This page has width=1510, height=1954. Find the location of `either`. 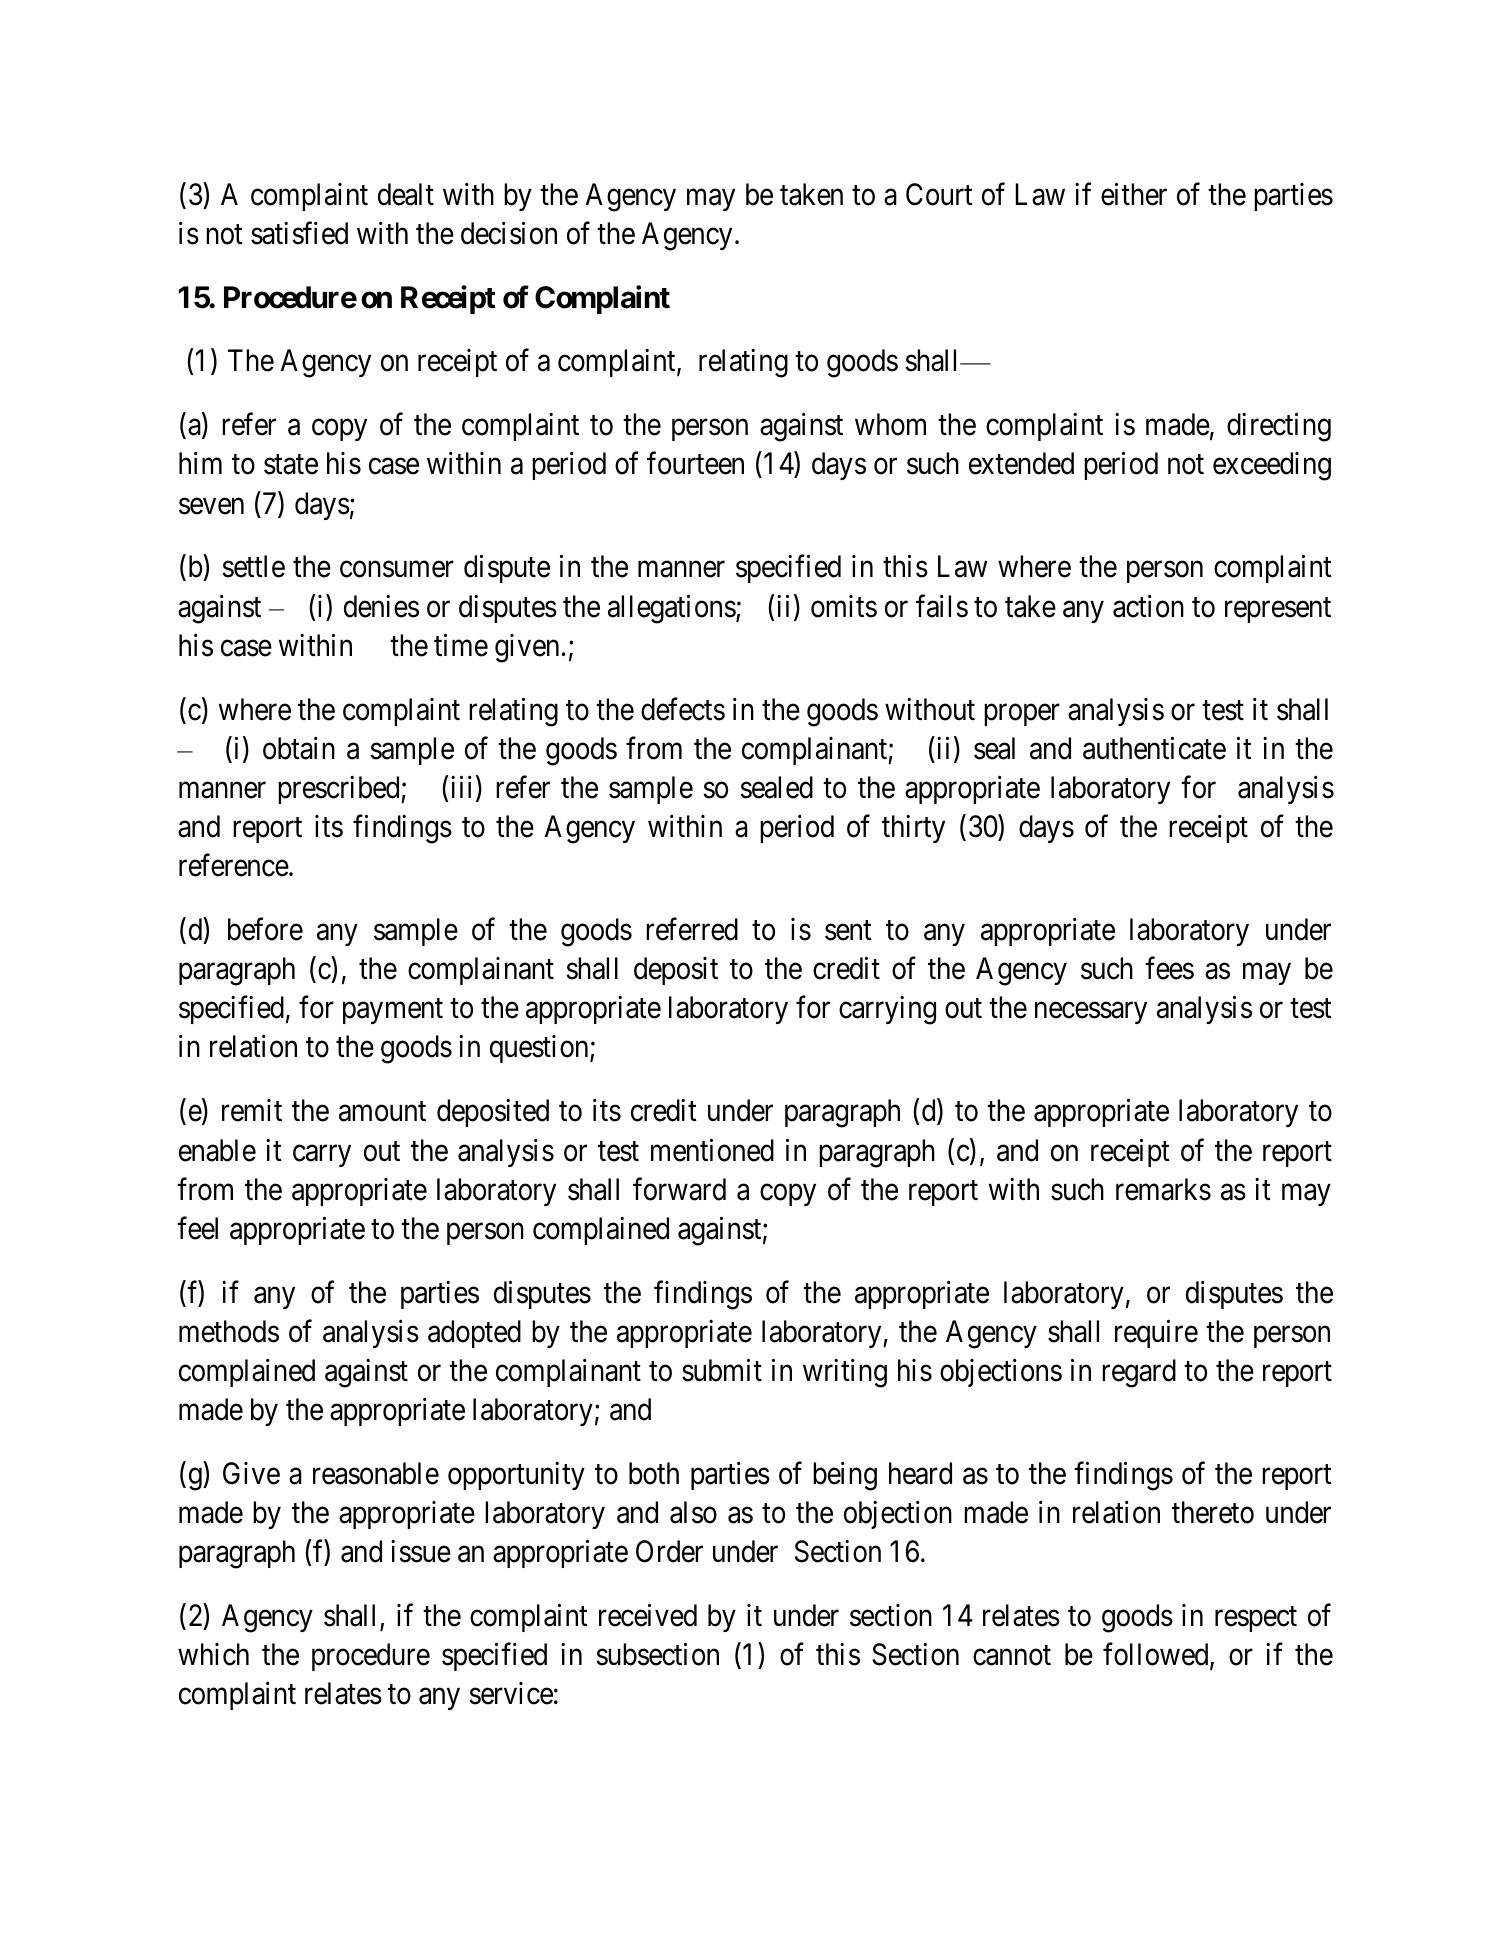

either is located at coordinates (1134, 194).
